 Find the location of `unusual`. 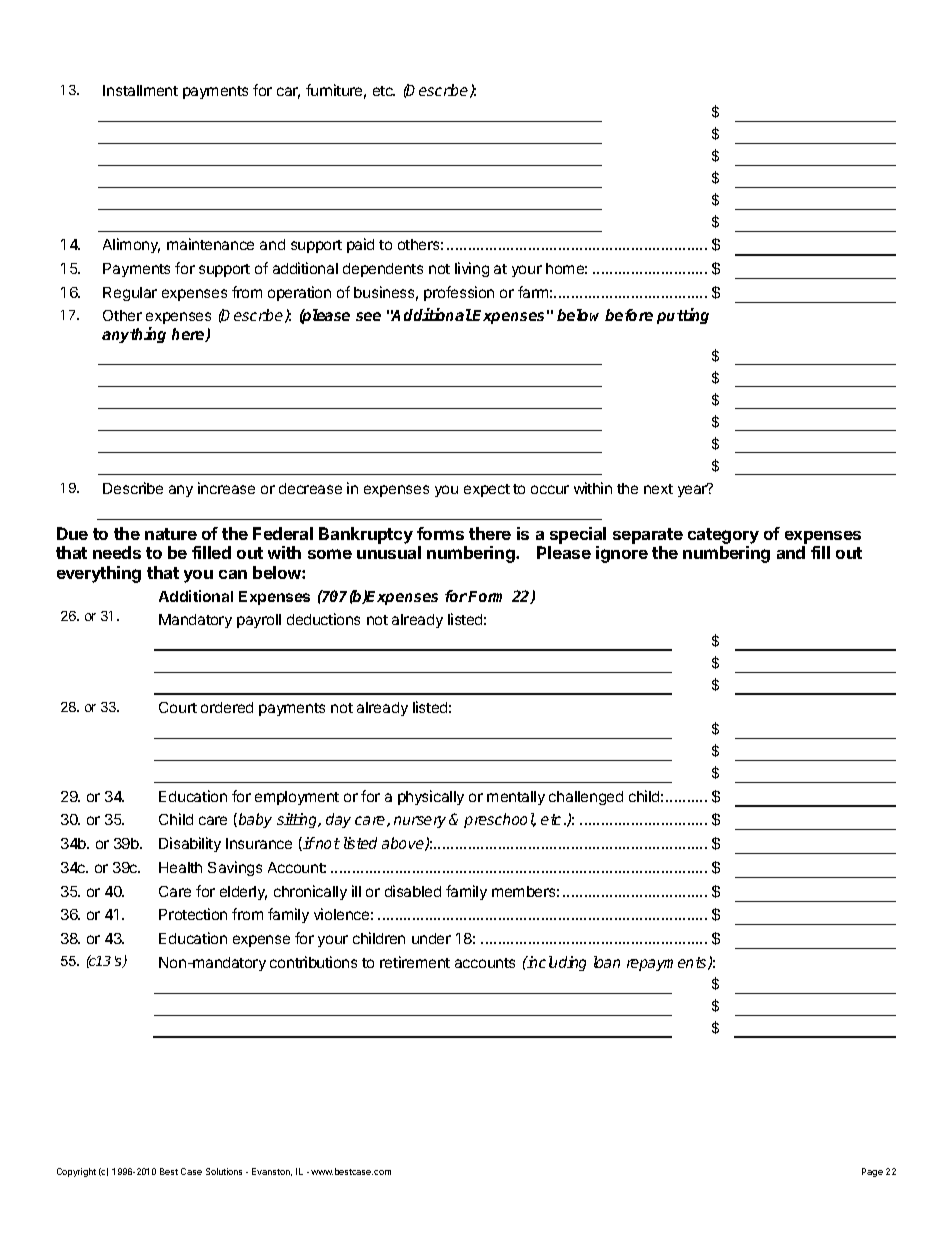

unusual is located at coordinates (389, 552).
